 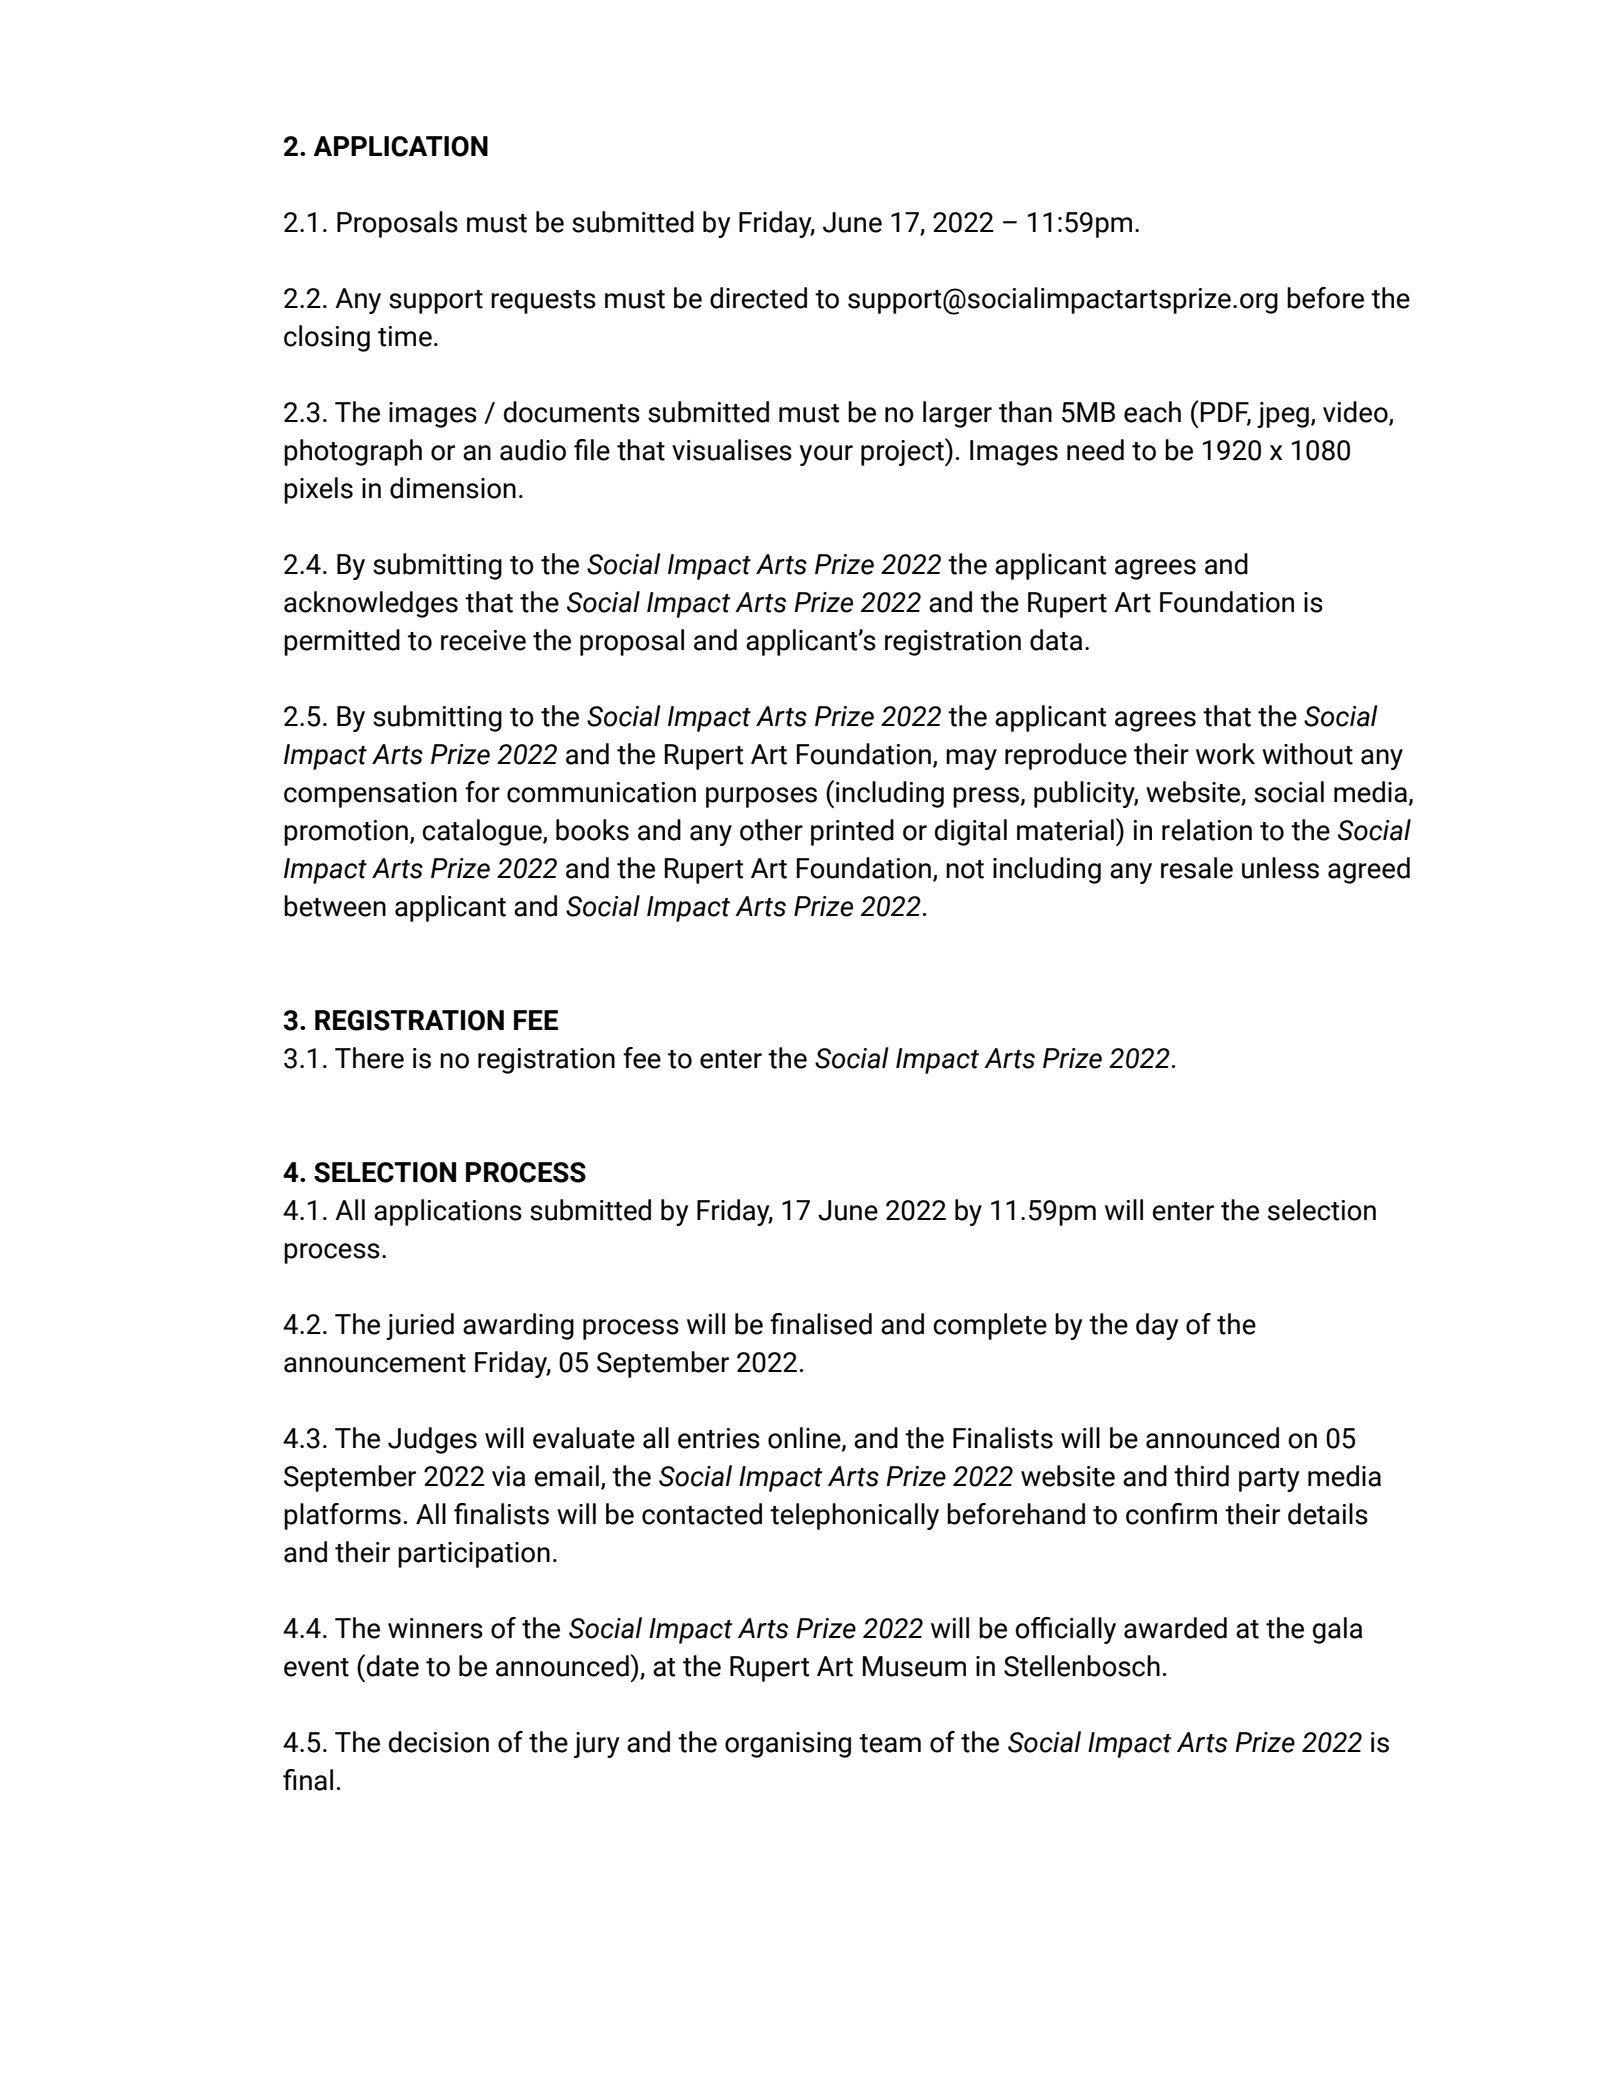 What do you see at coordinates (518, 1326) in the screenshot?
I see `awarding` at bounding box center [518, 1326].
